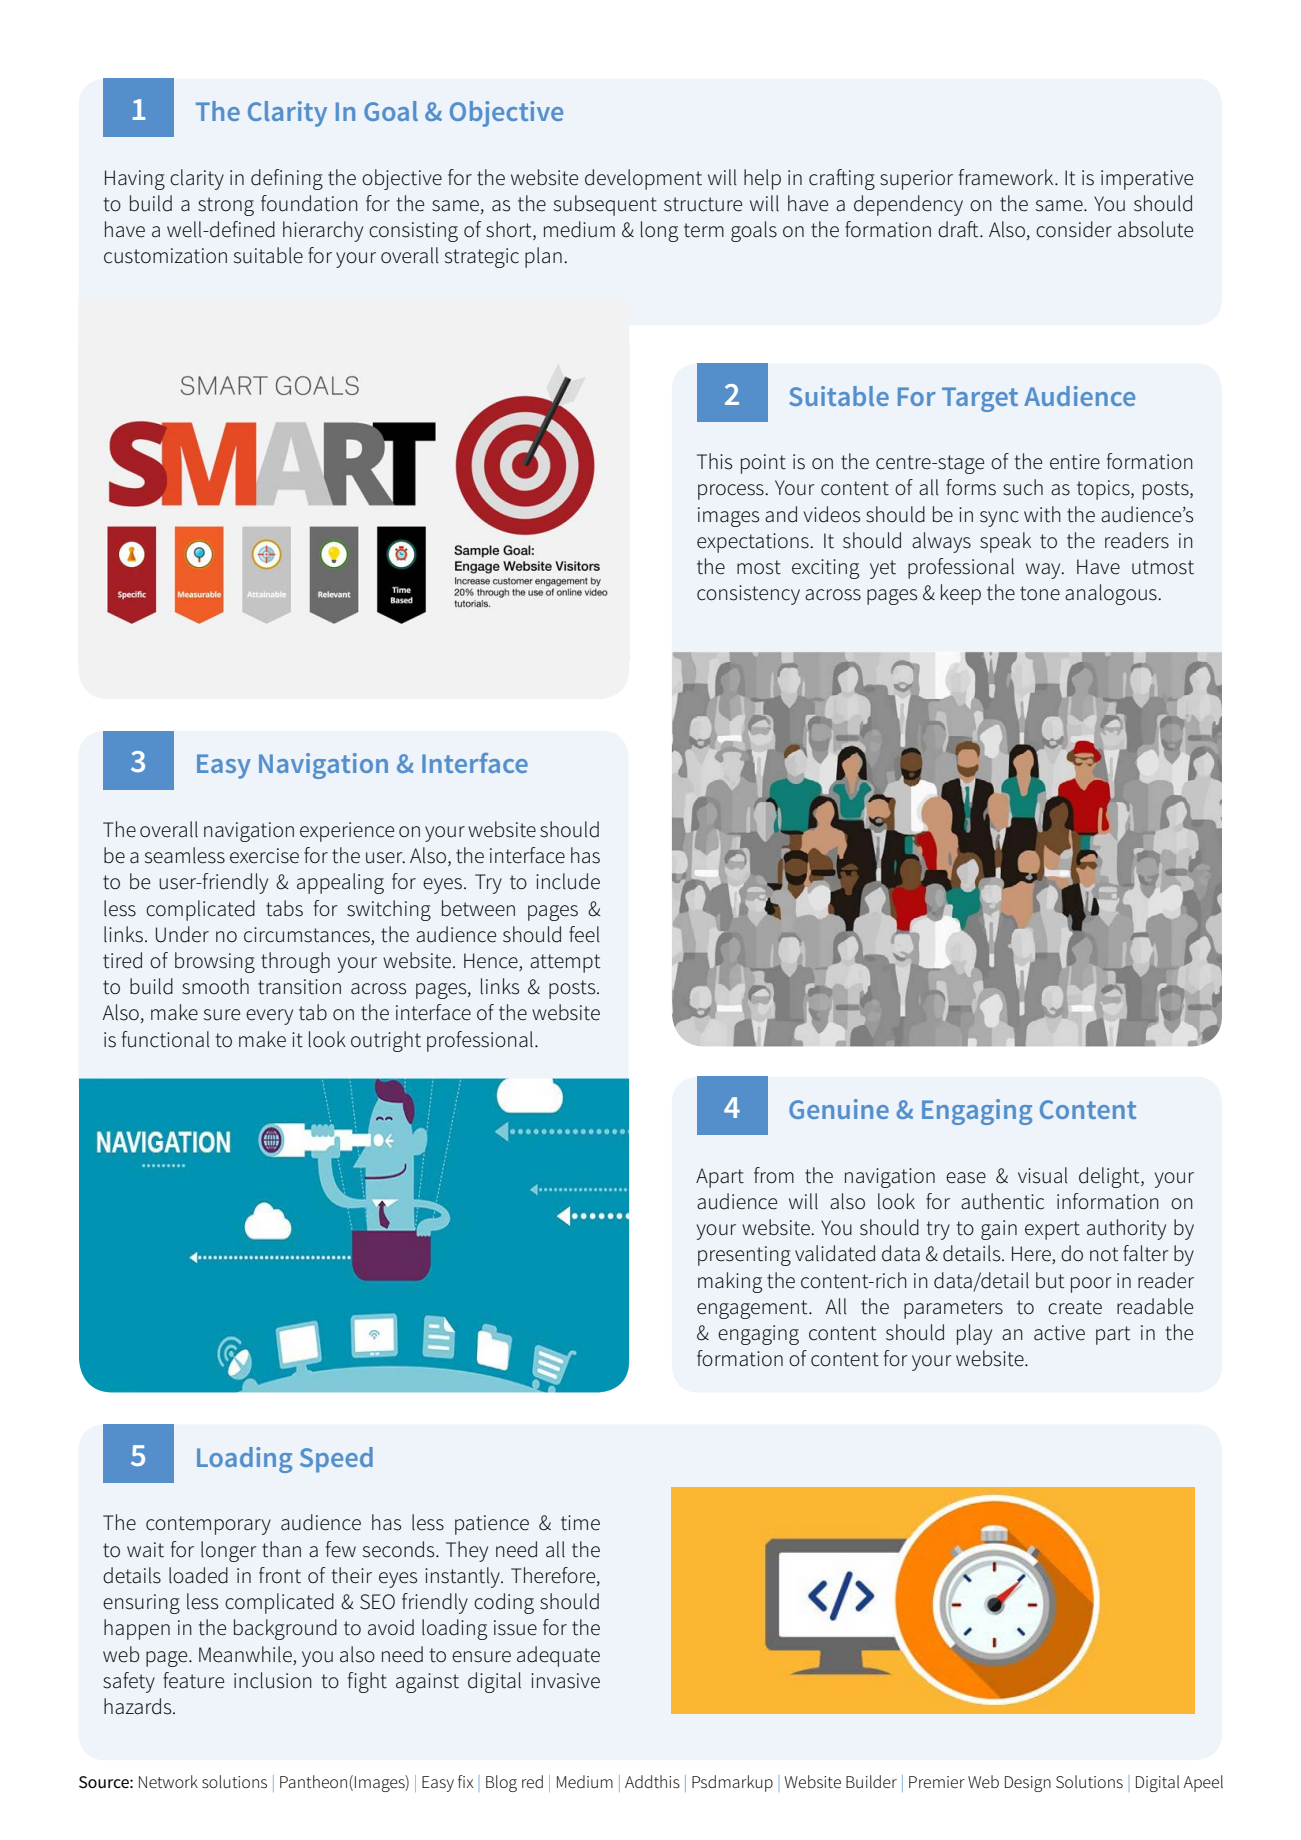 Image resolution: width=1301 pixels, height=1840 pixels. I want to click on strong, so click(226, 206).
